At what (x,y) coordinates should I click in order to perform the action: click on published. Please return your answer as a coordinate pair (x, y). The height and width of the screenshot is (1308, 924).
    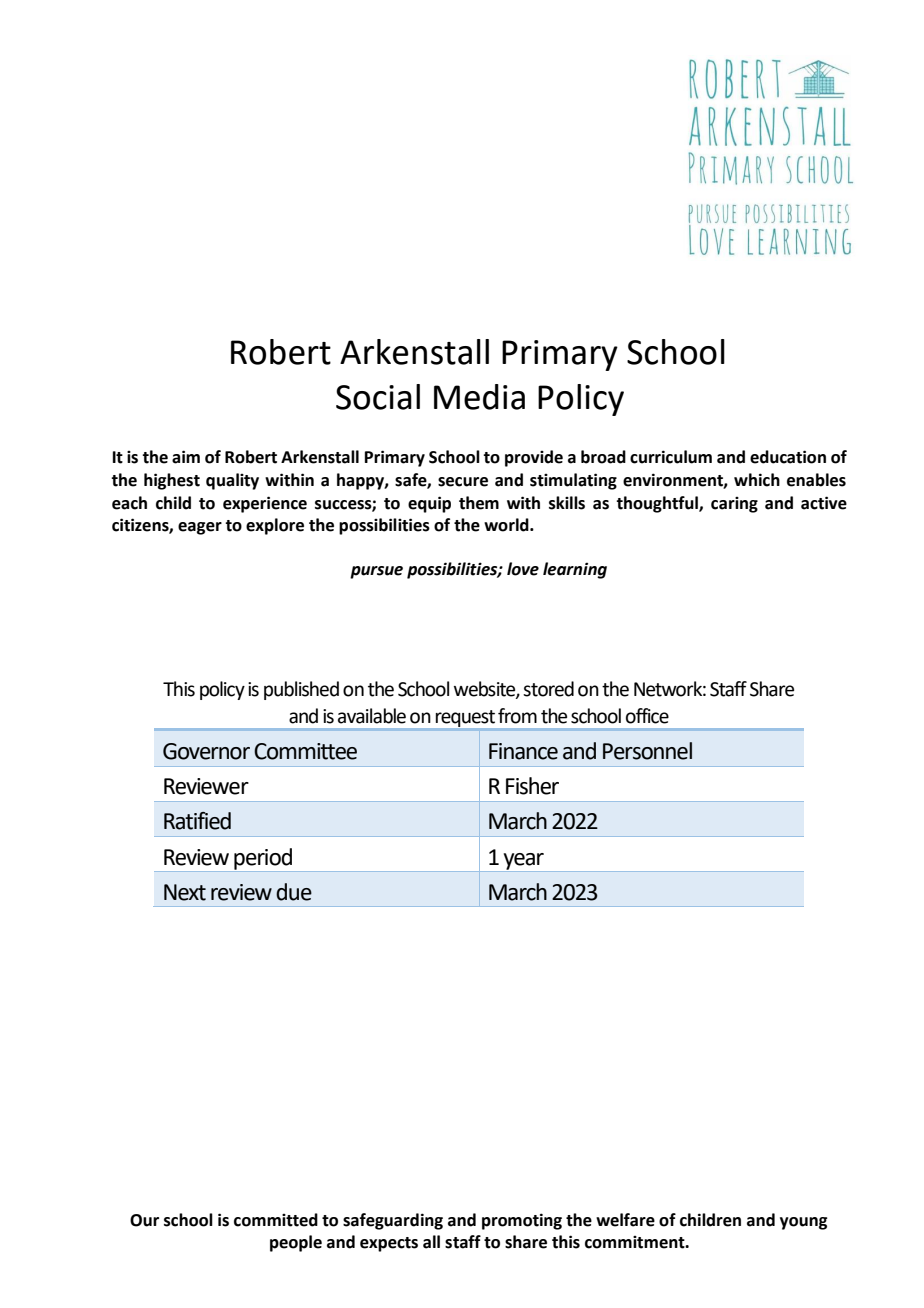
    Looking at the image, I should click on (301, 690).
